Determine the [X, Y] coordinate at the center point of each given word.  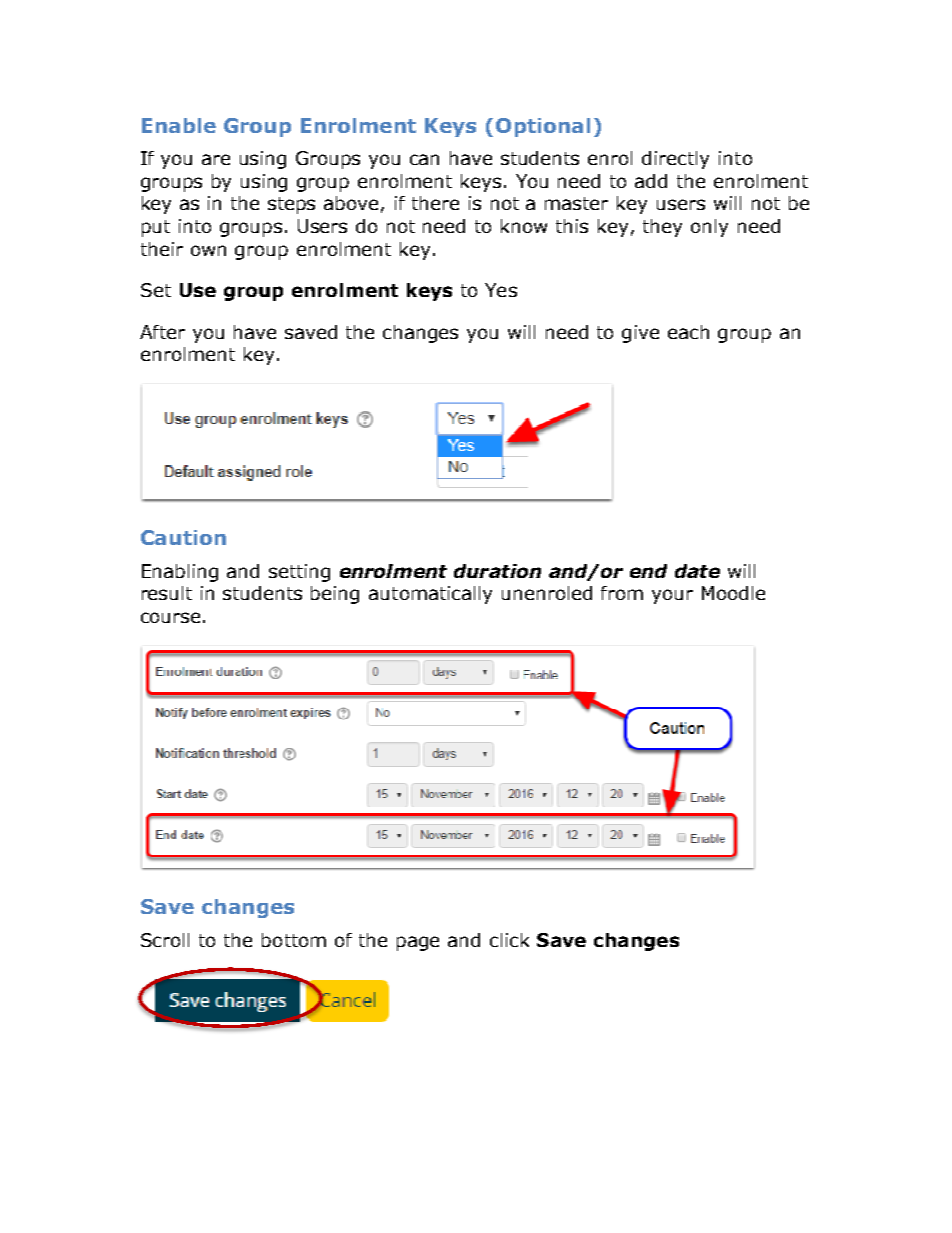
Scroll [165, 940]
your [672, 596]
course [170, 617]
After [162, 332]
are [216, 159]
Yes [501, 290]
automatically [430, 595]
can [424, 159]
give [640, 334]
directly [675, 160]
